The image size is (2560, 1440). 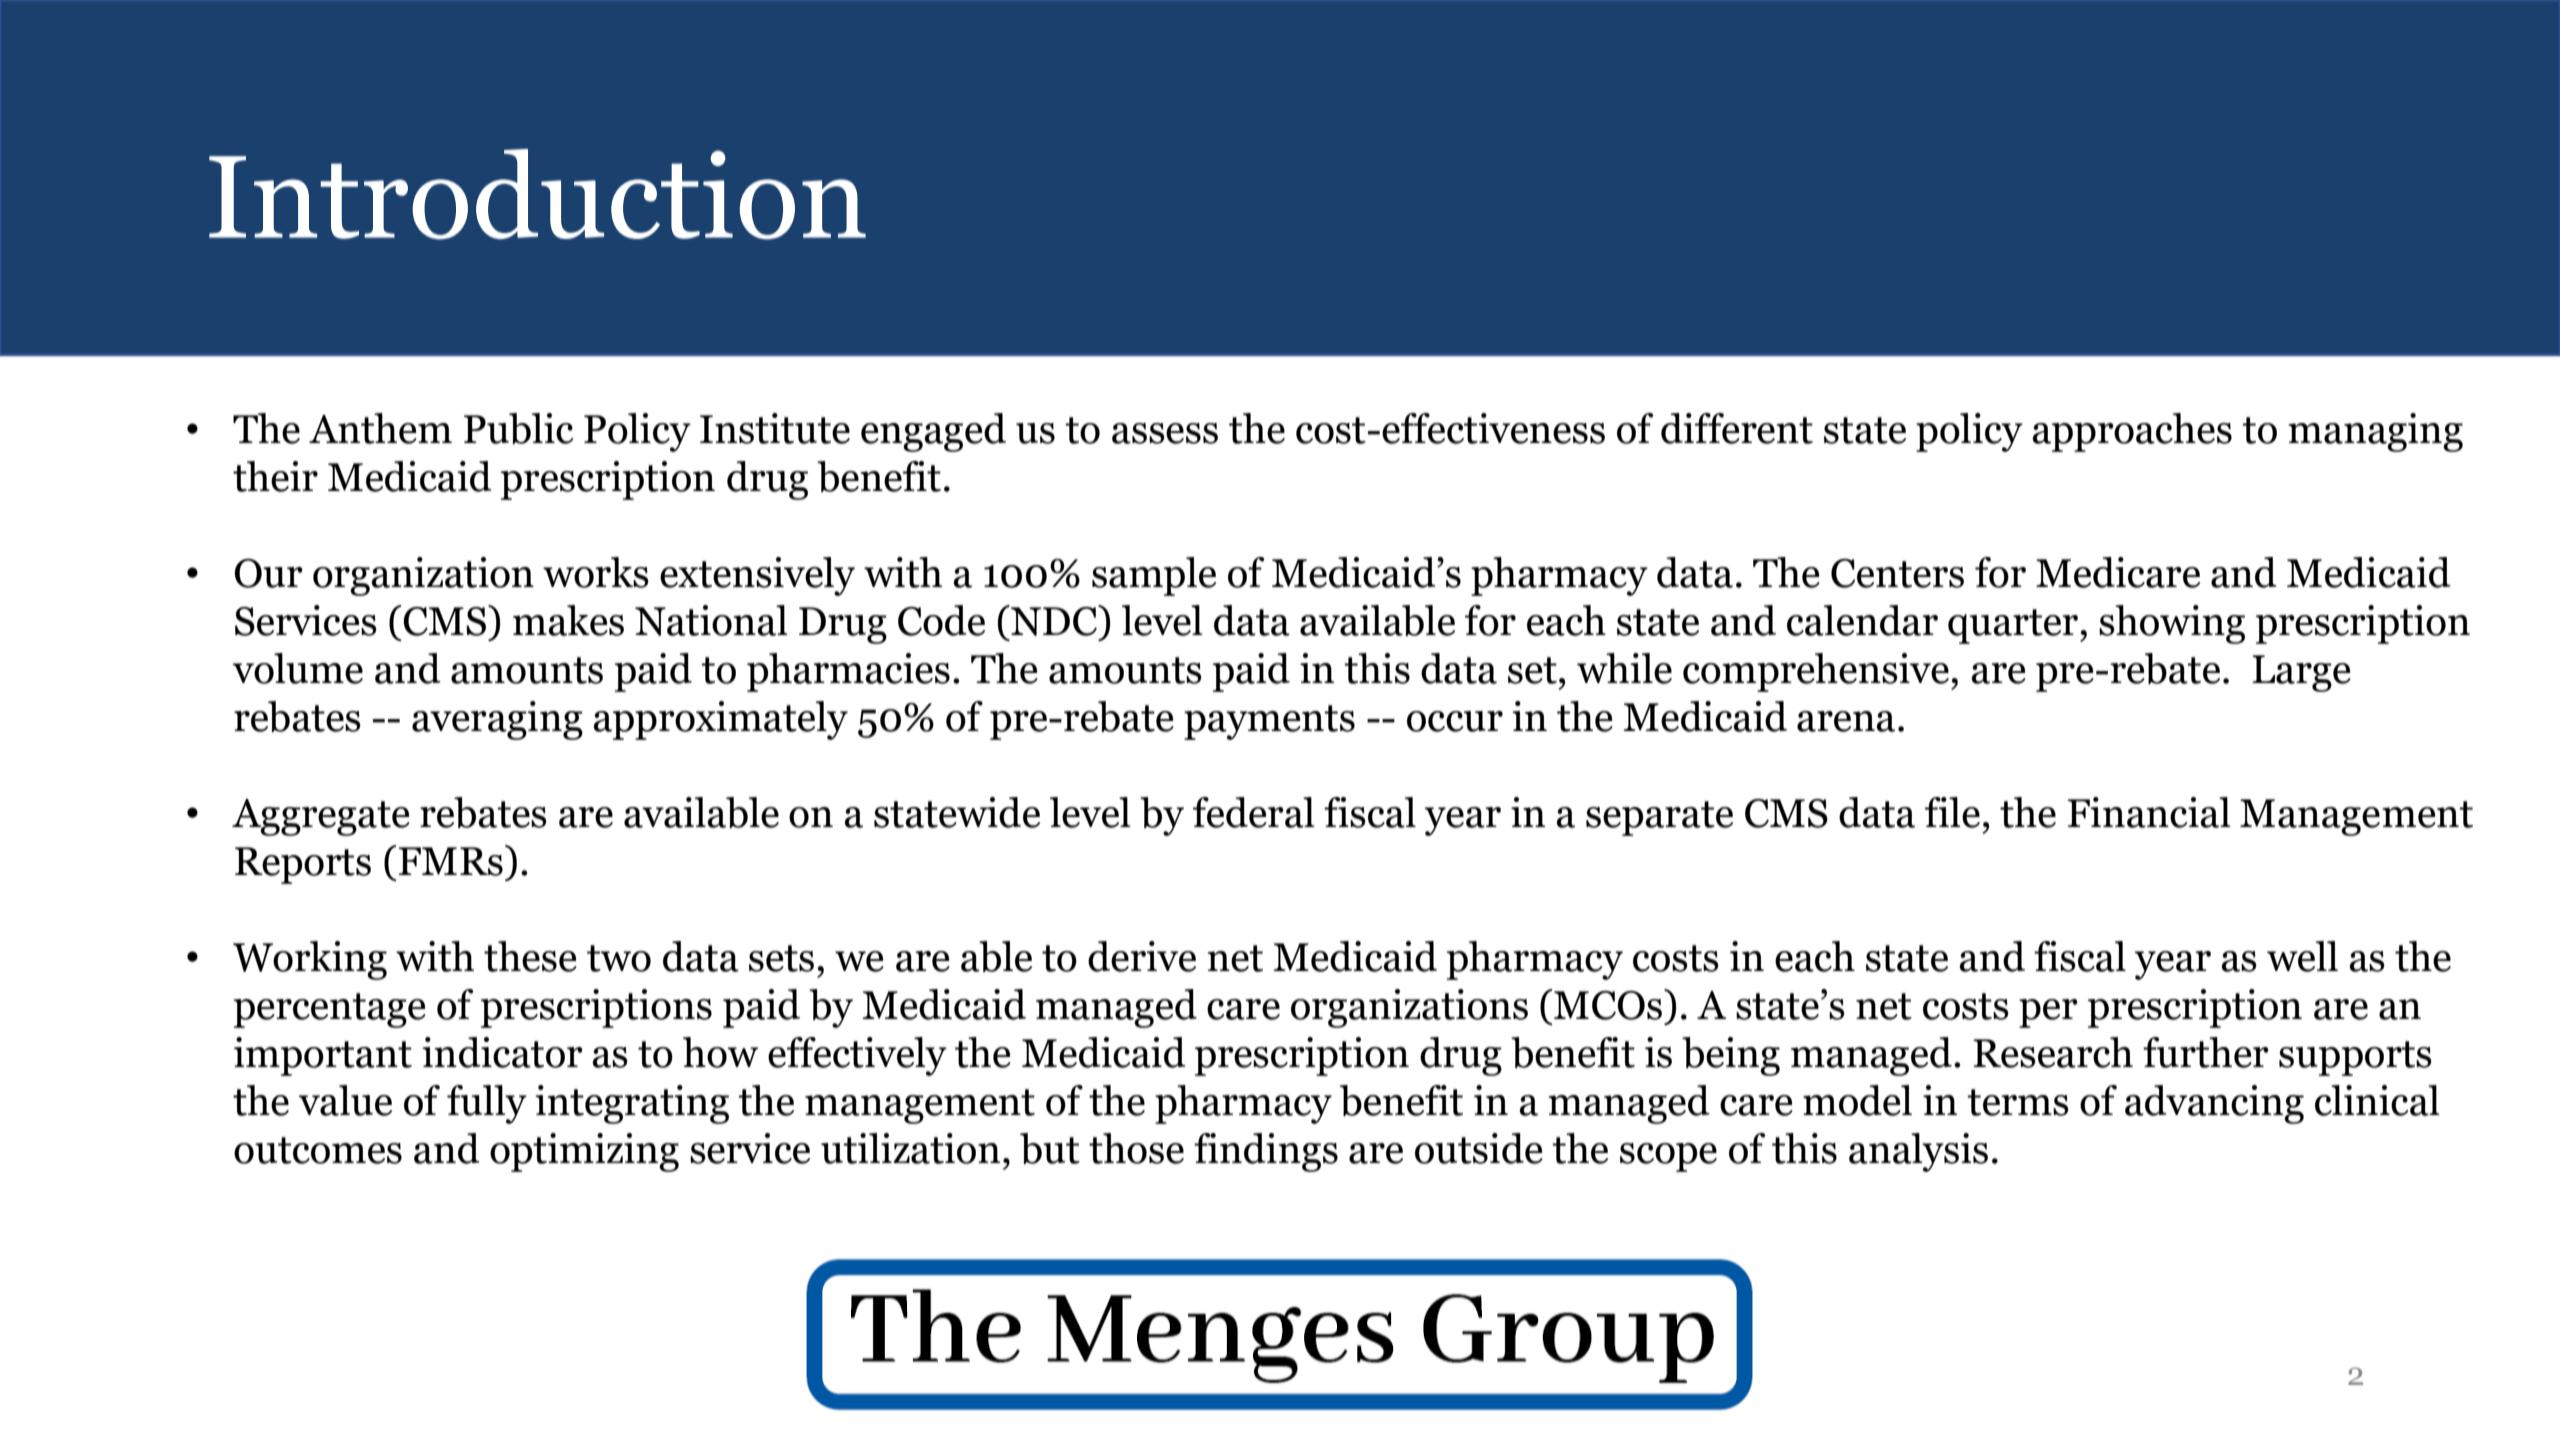 I want to click on approaches, so click(x=2132, y=432).
